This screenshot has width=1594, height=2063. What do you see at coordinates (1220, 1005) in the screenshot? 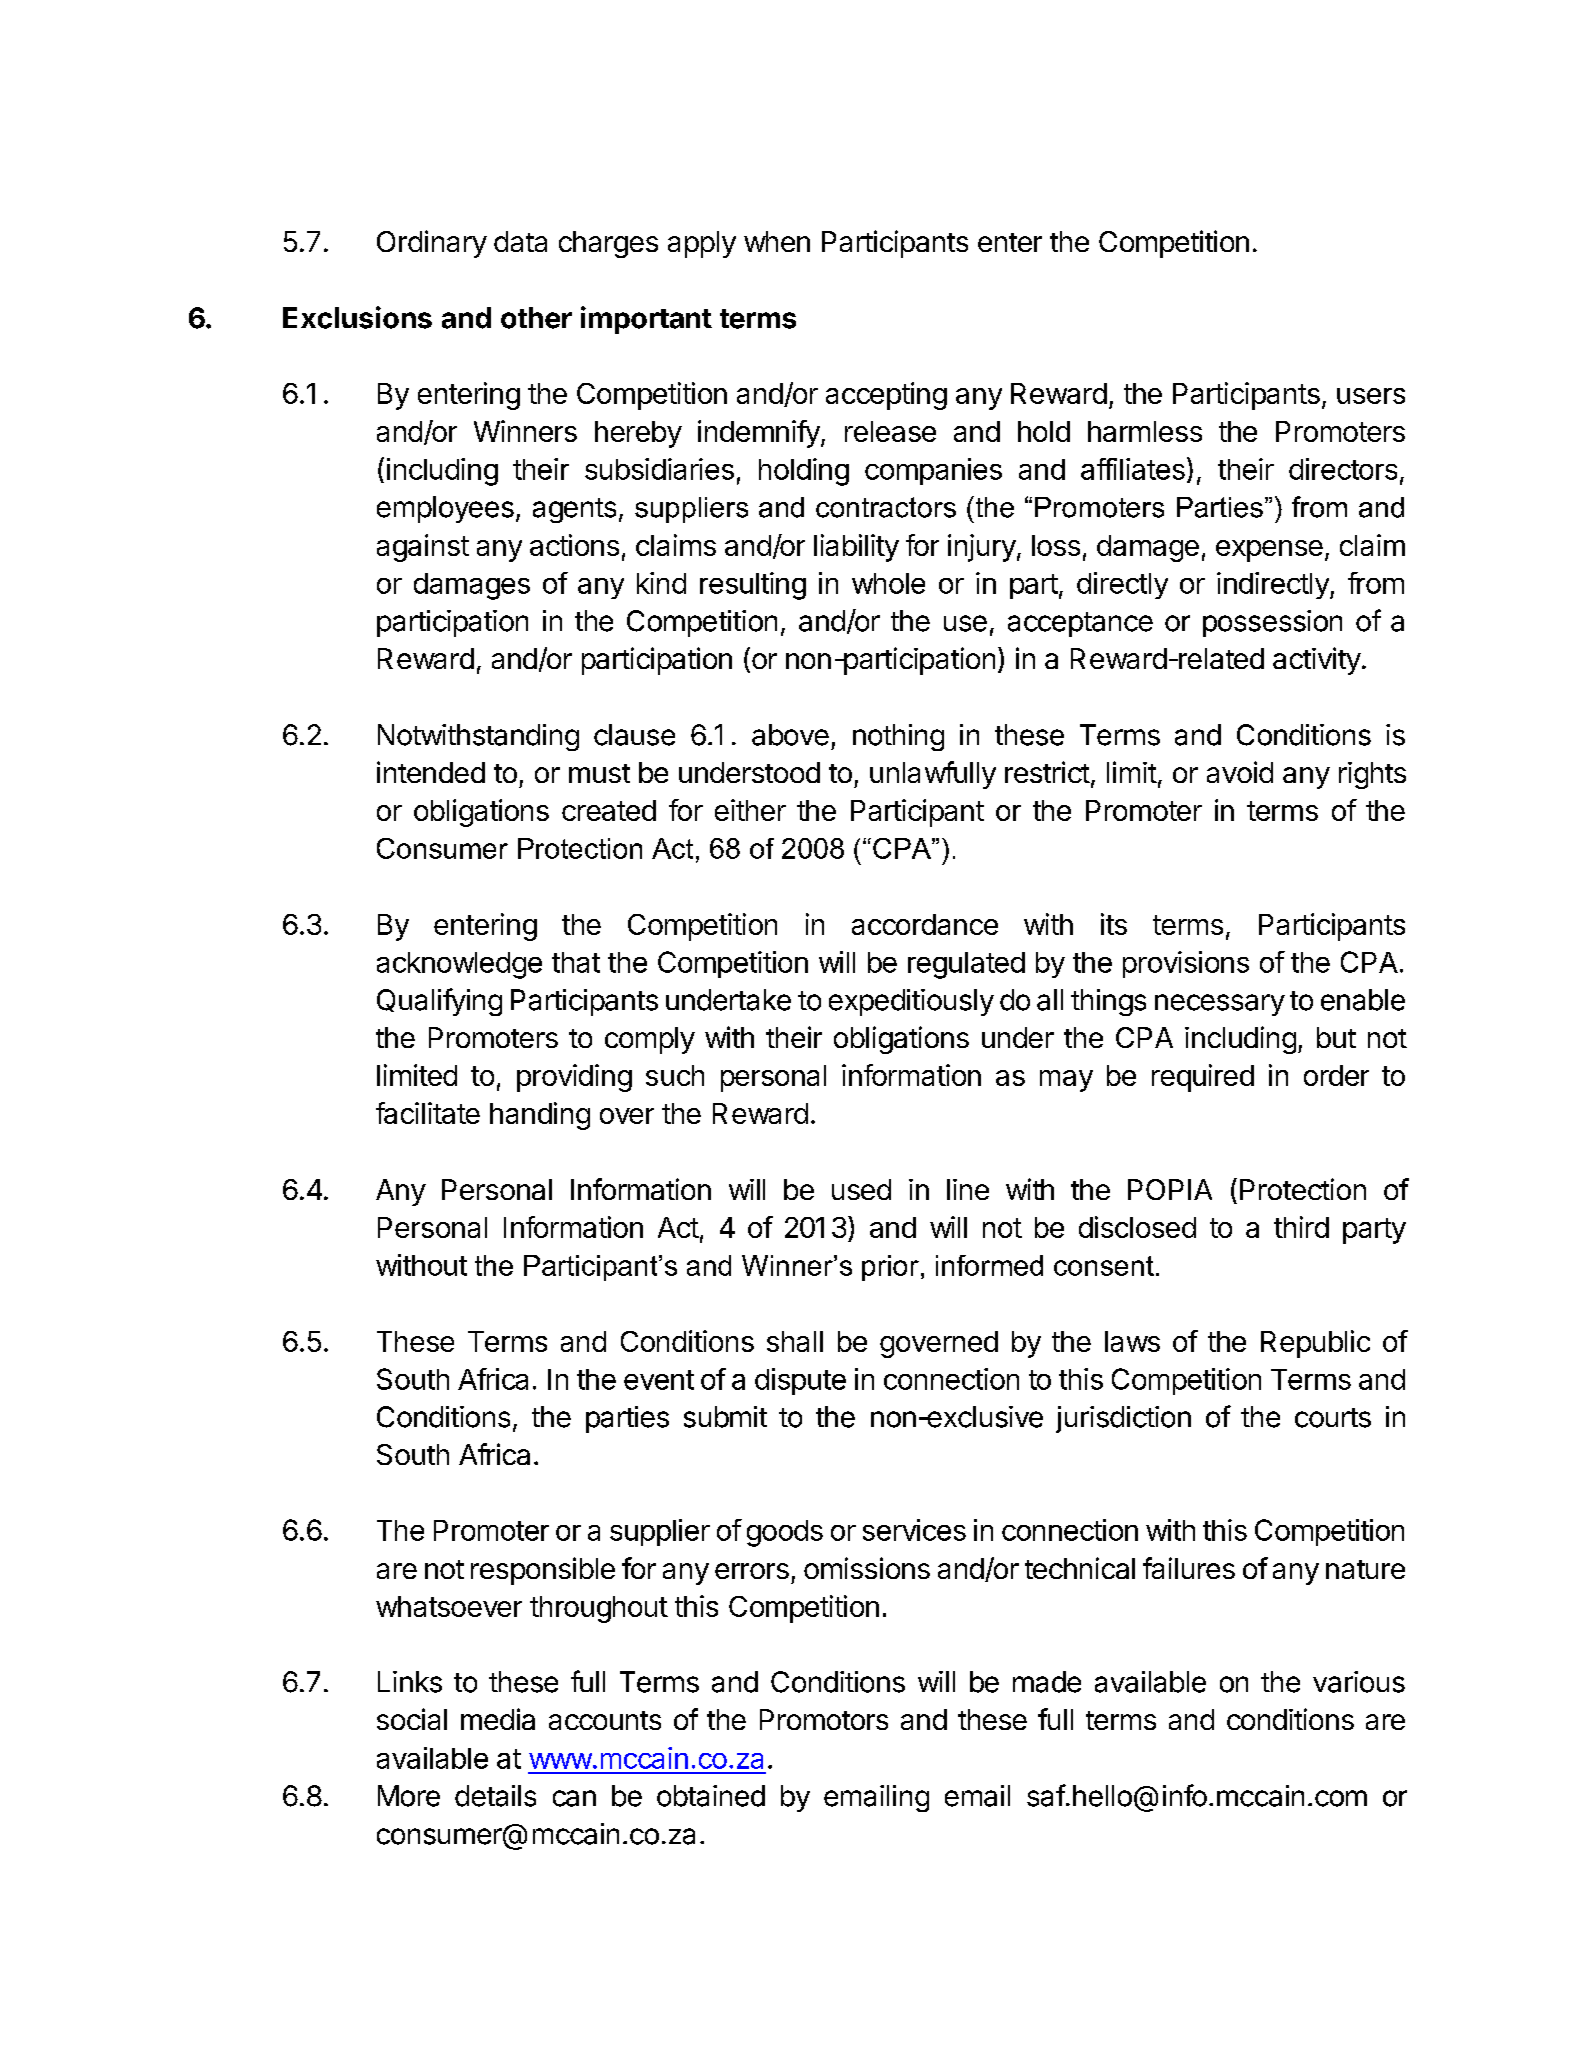
I see `necessary` at bounding box center [1220, 1005].
